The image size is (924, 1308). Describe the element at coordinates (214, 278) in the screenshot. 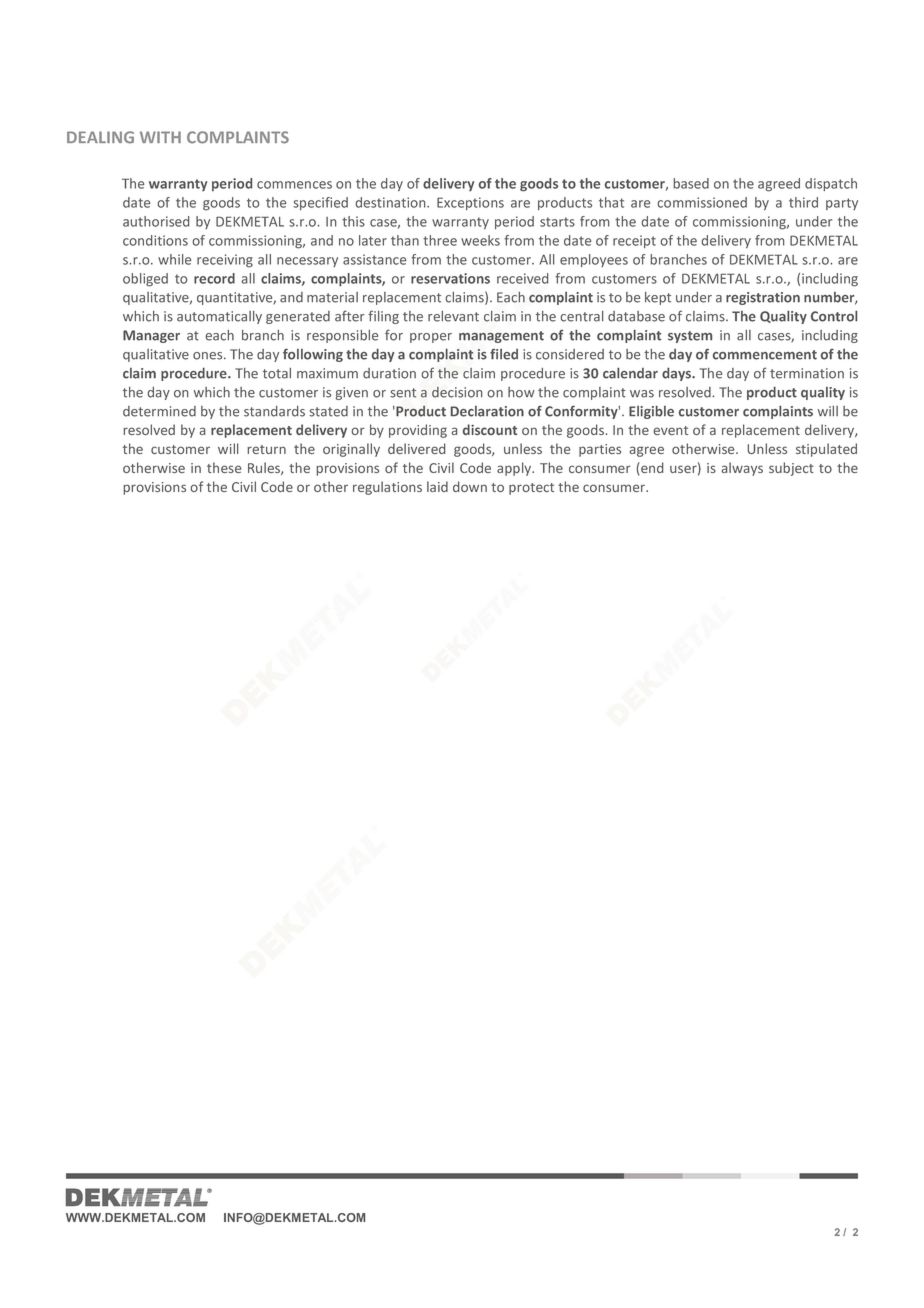

I see `record` at that location.
